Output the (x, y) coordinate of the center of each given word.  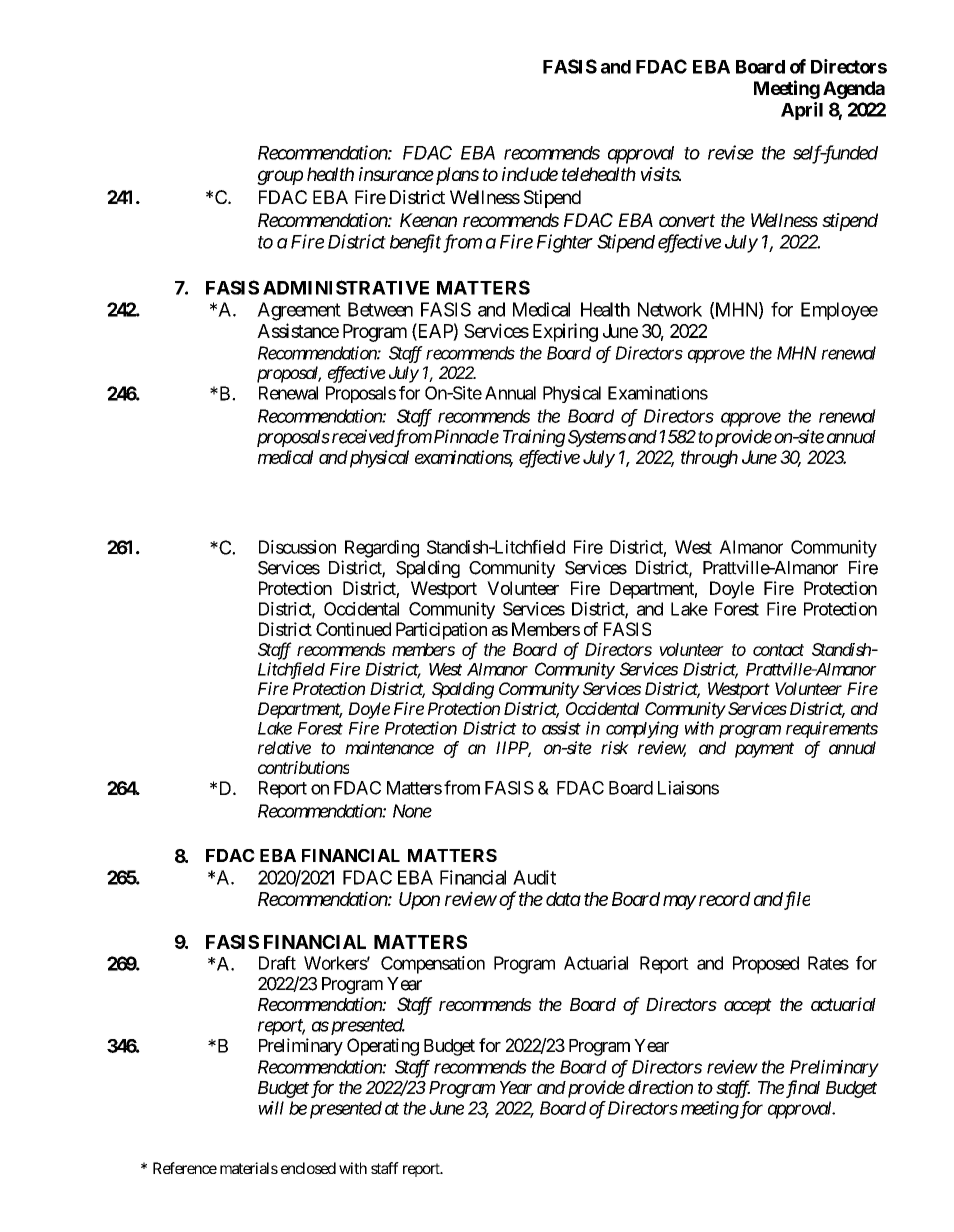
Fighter (565, 243)
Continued (353, 629)
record (725, 899)
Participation (441, 631)
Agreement (299, 311)
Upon (419, 901)
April (802, 111)
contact (778, 650)
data (563, 899)
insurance (396, 174)
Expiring (565, 332)
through (709, 459)
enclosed (308, 1168)
